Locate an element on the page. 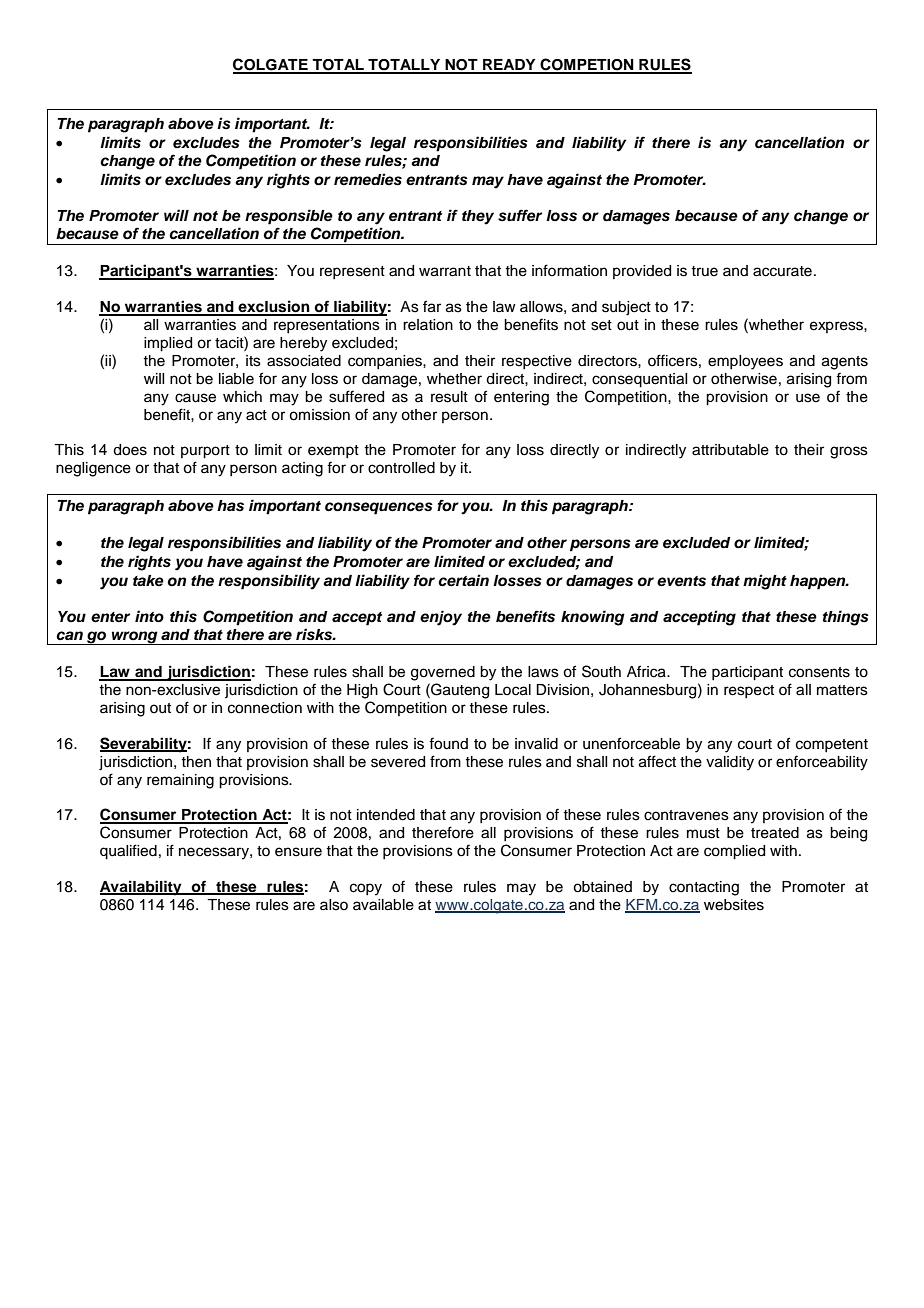 This image has height=1308, width=924. might is located at coordinates (765, 582).
